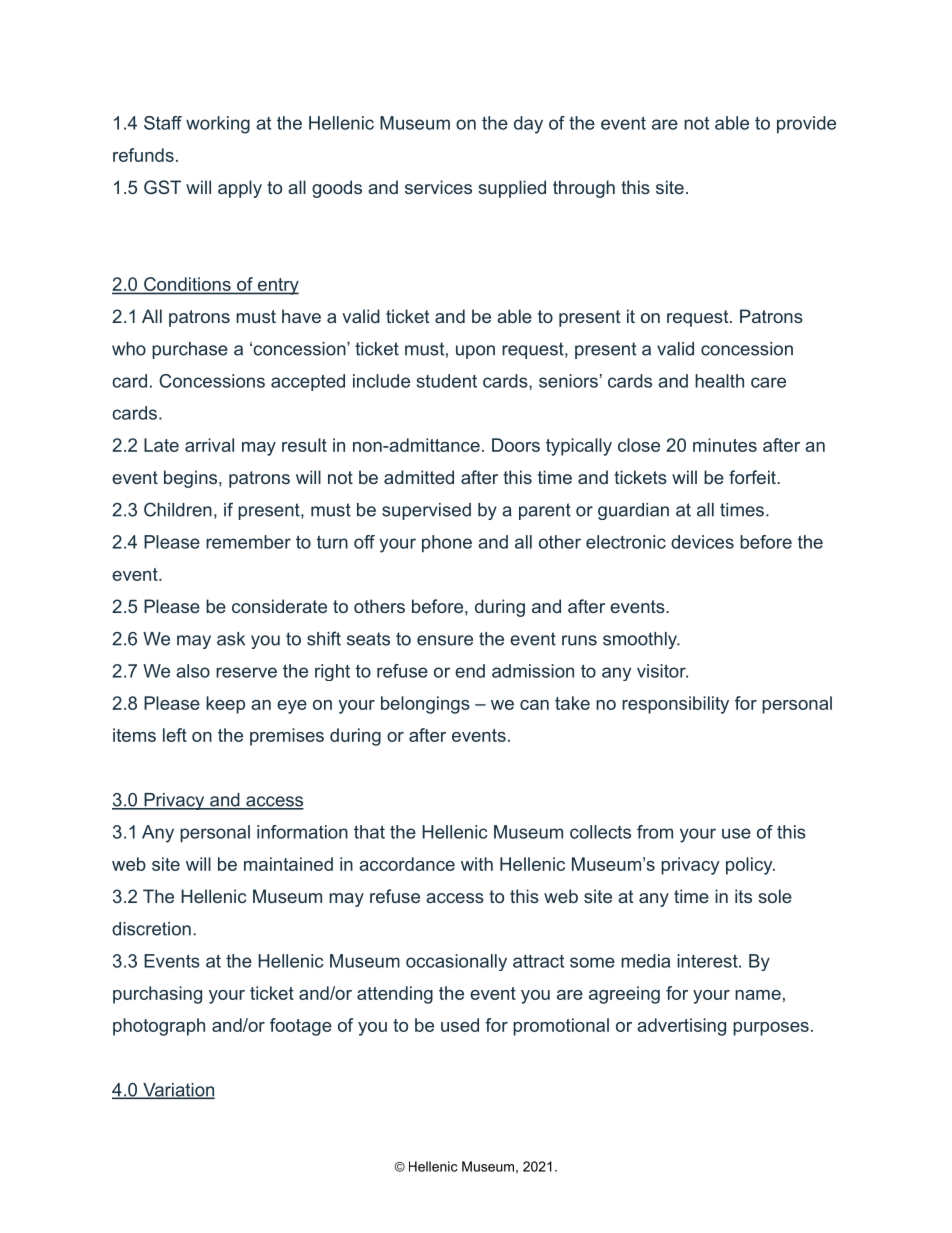  Describe the element at coordinates (477, 864) in the screenshot. I see `with` at that location.
